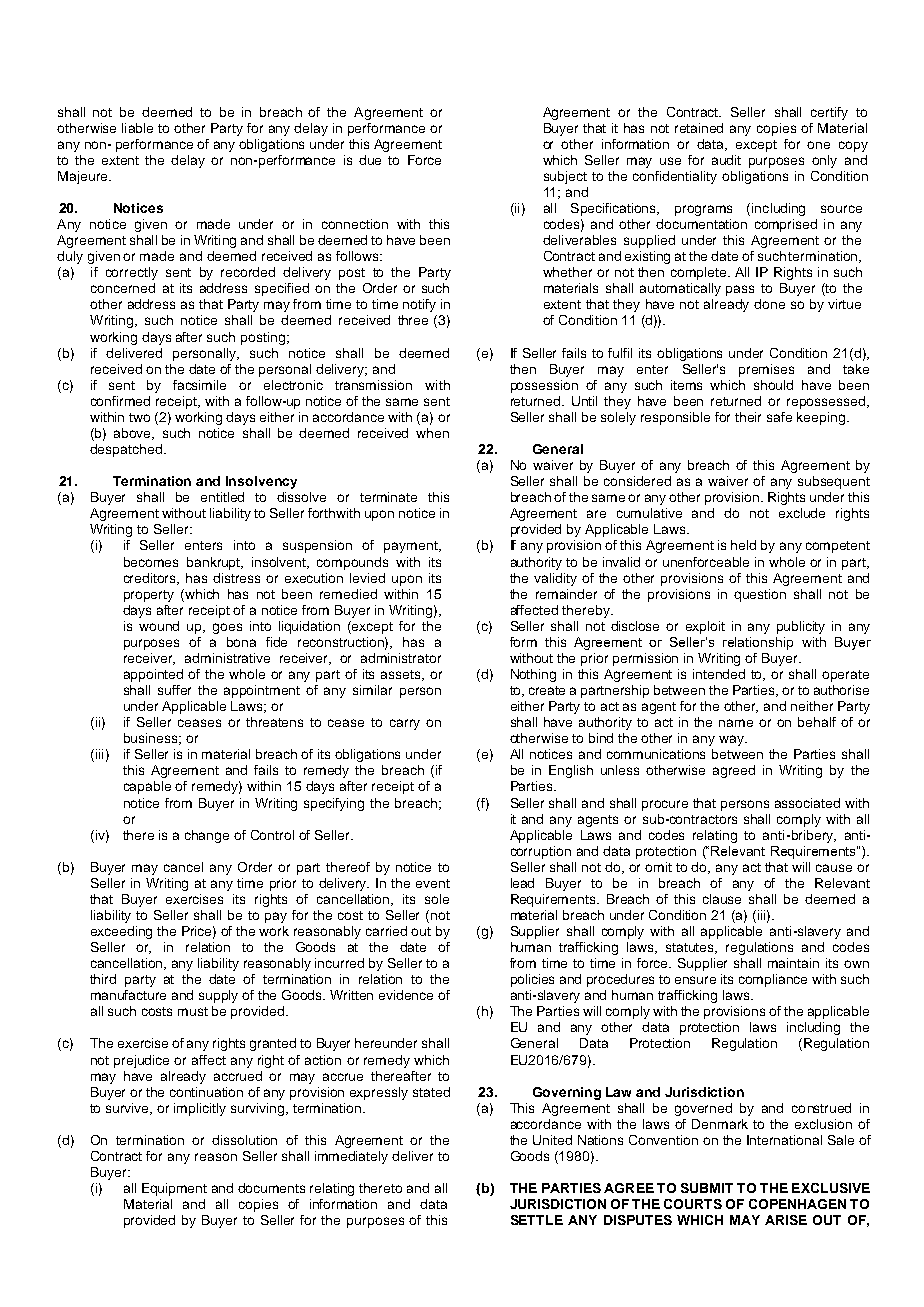  What do you see at coordinates (137, 128) in the screenshot?
I see `liable` at bounding box center [137, 128].
